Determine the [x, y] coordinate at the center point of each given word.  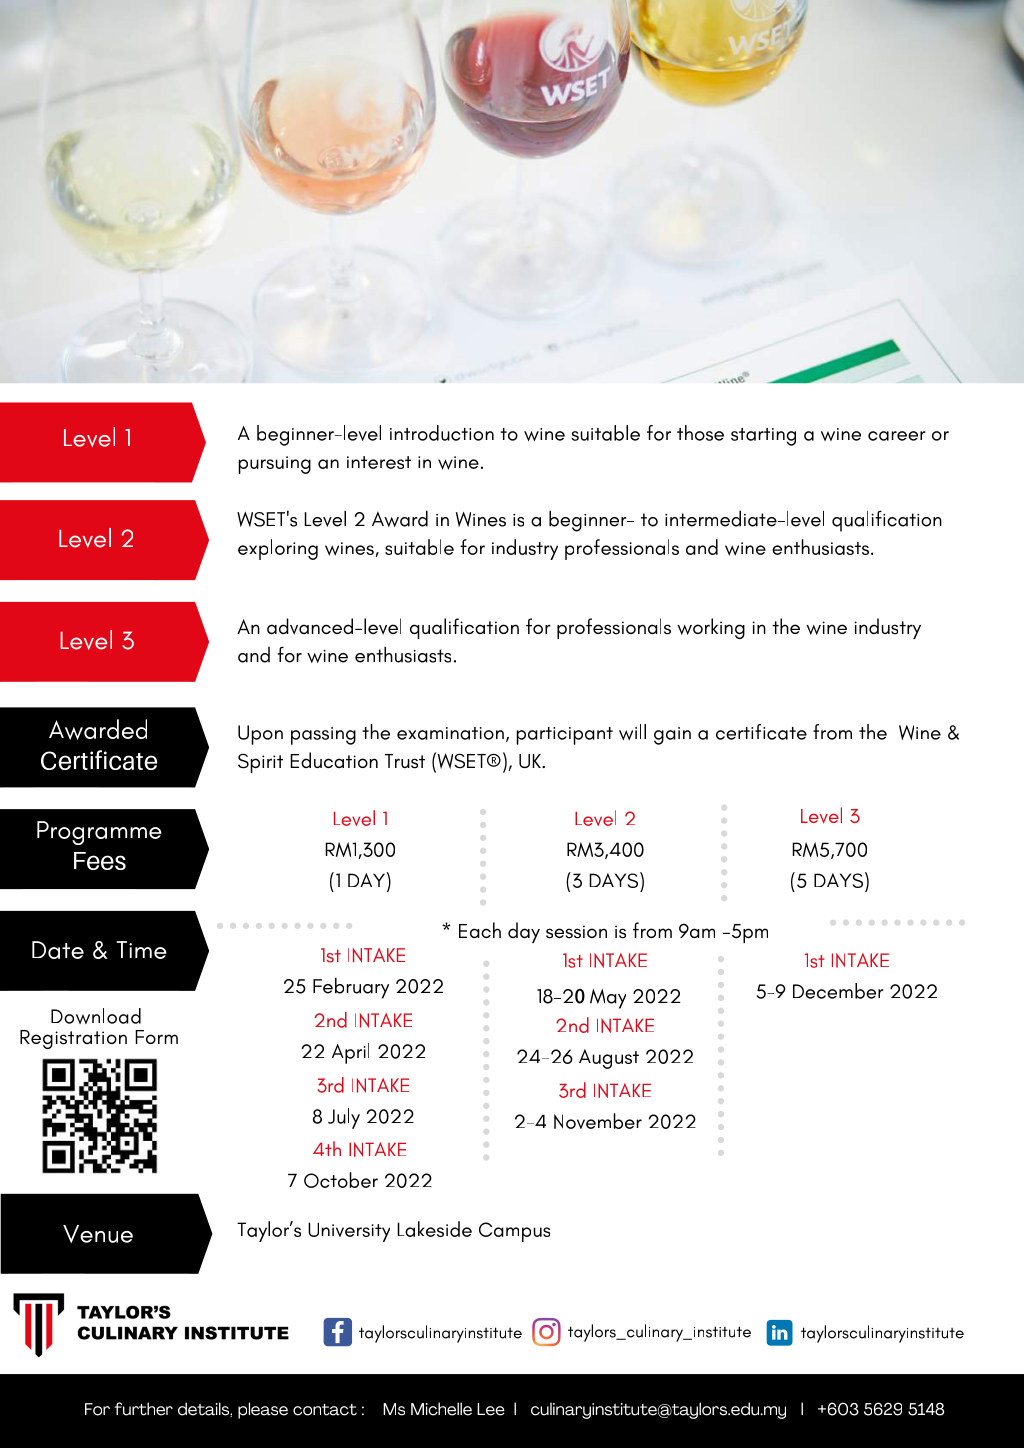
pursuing [274, 465]
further [144, 1409]
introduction [442, 433]
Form [156, 1037]
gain [672, 736]
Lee [491, 1409]
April [350, 1053]
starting [763, 437]
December [838, 991]
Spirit [260, 763]
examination [450, 733]
